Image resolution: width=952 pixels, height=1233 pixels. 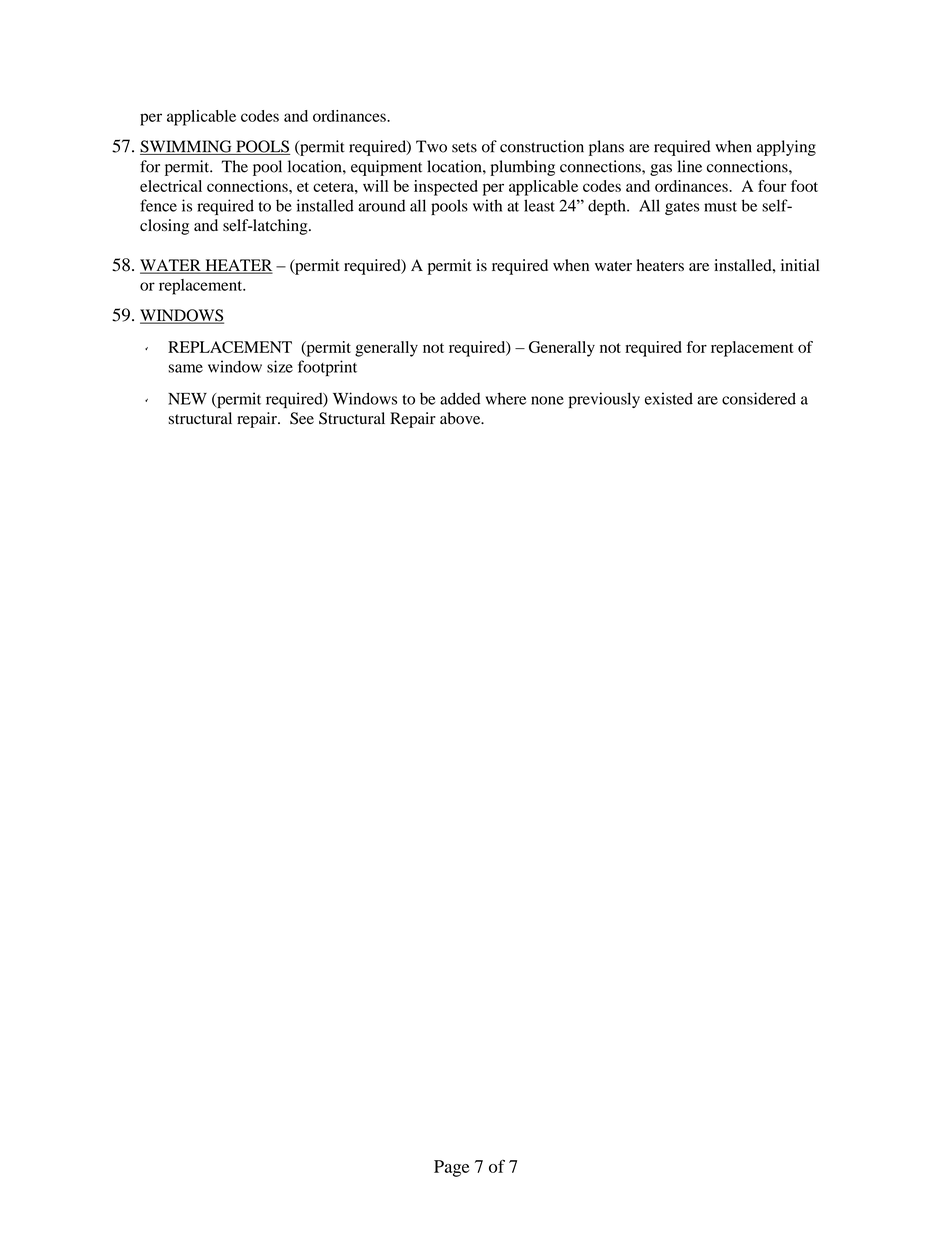 I want to click on above, so click(x=461, y=418).
